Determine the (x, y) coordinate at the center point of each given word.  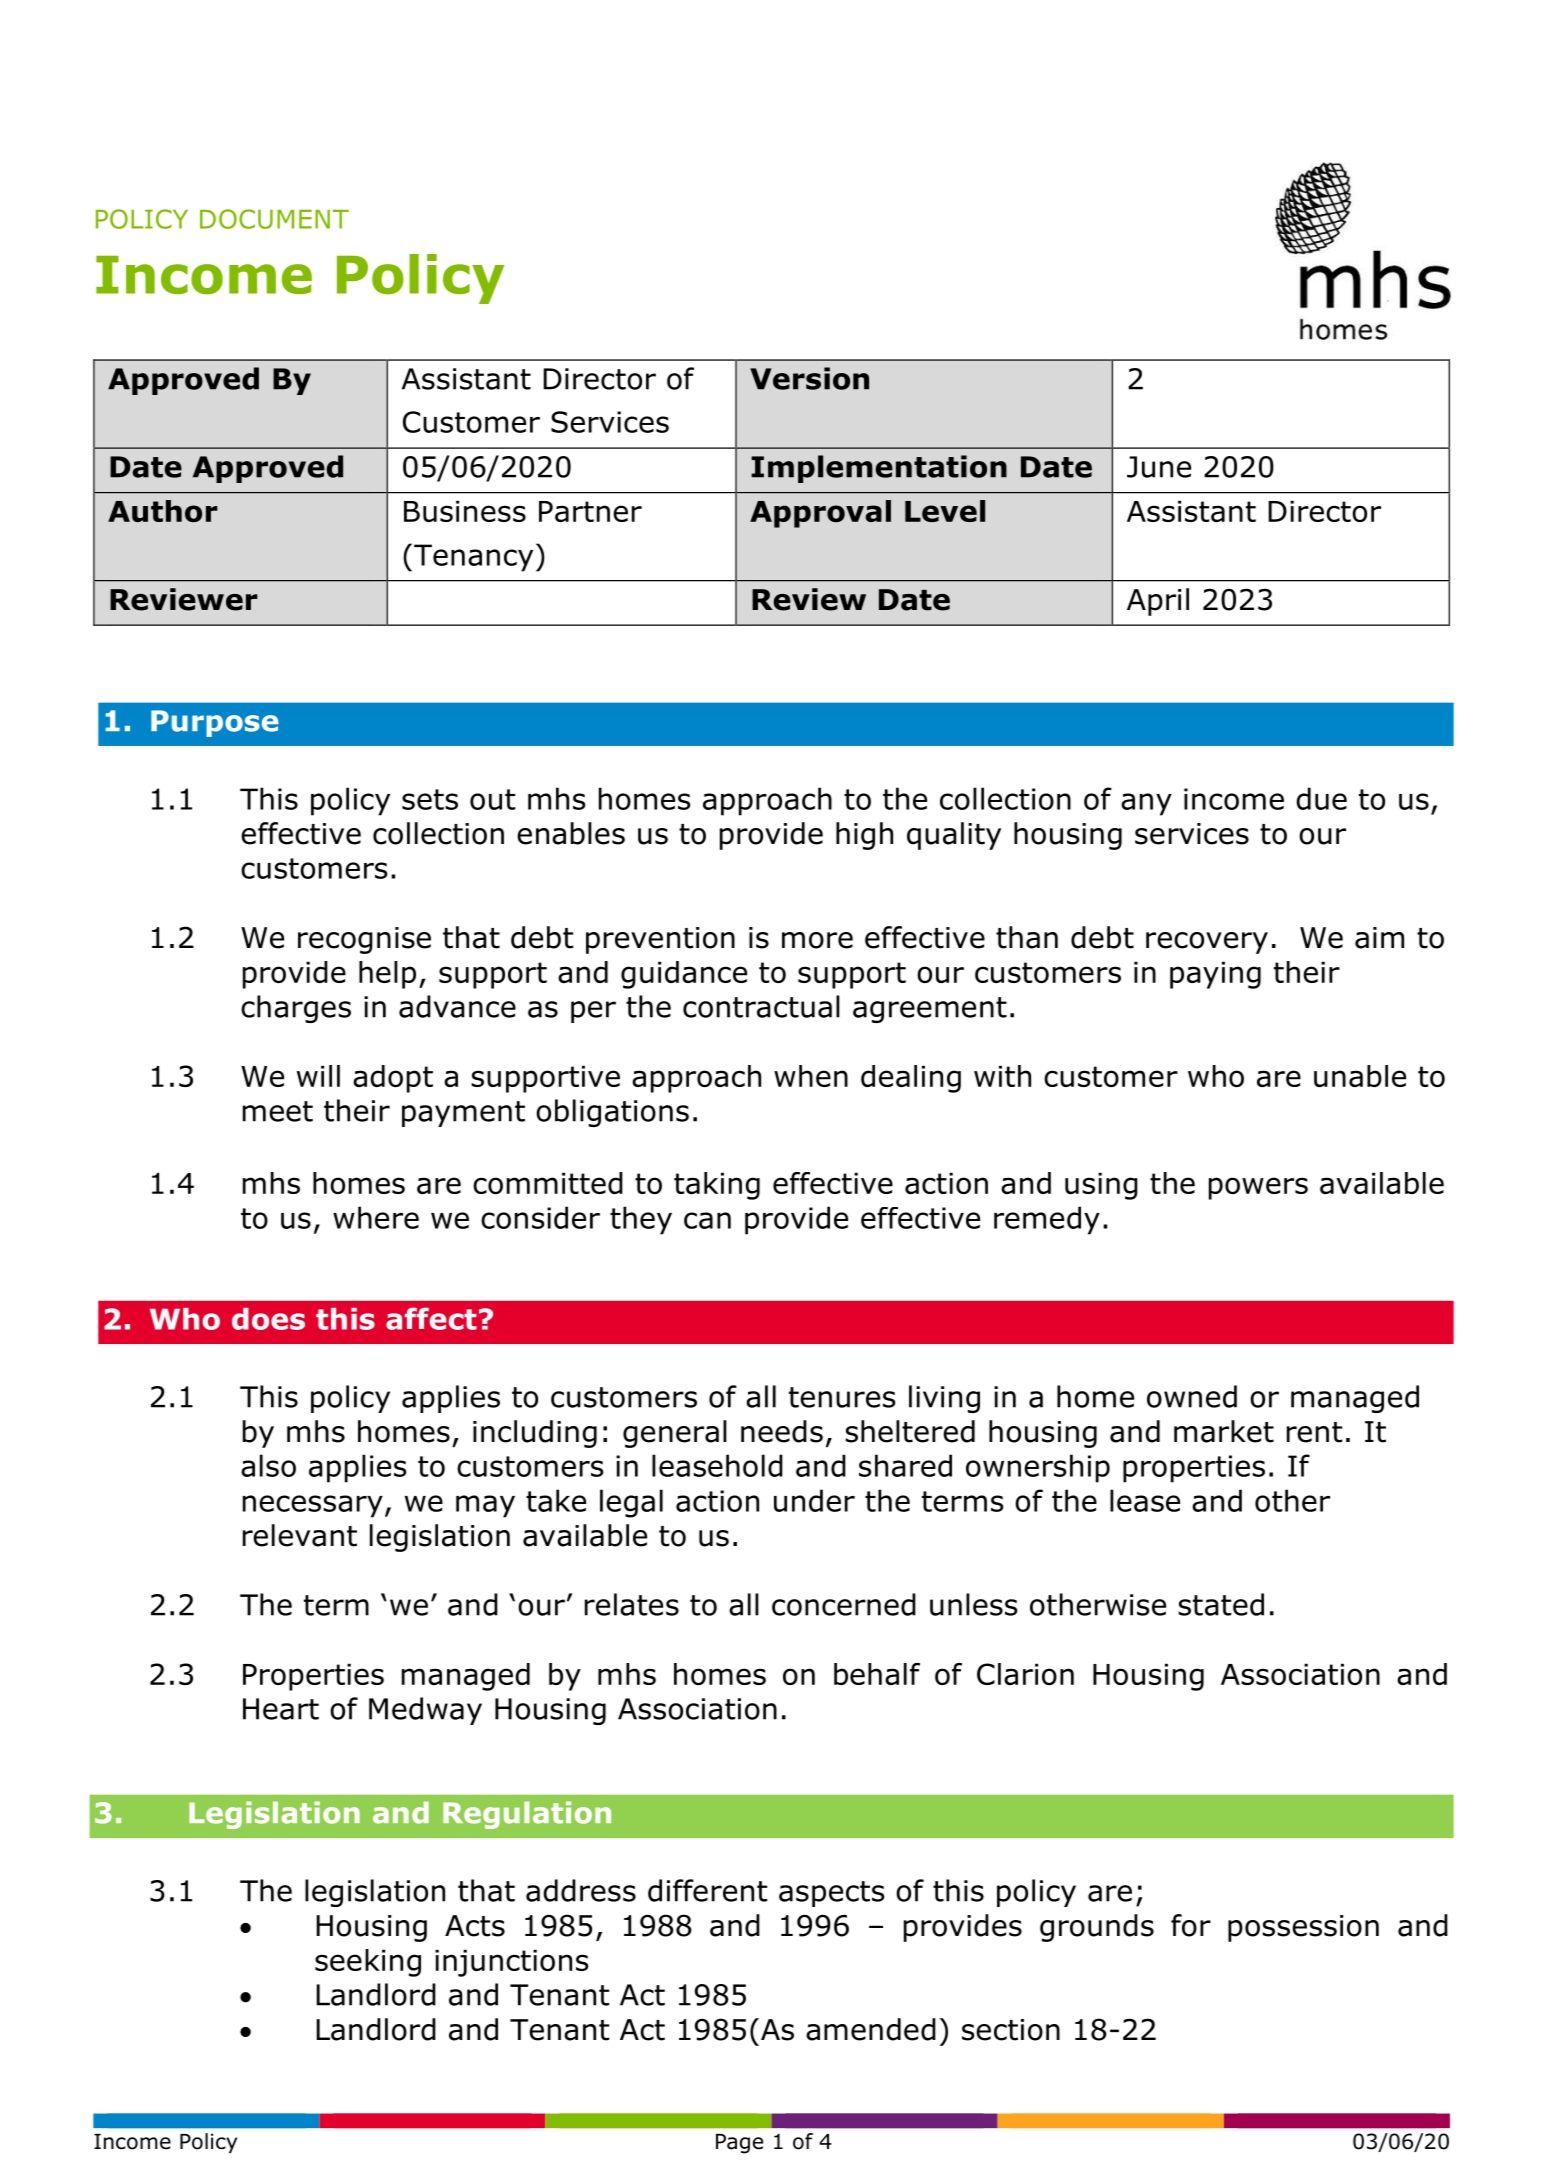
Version (809, 378)
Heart (281, 1709)
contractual (761, 1006)
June (1159, 467)
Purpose (214, 723)
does (268, 1319)
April (1158, 602)
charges (296, 1009)
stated (1221, 1604)
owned (1192, 1396)
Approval (820, 514)
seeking (368, 1963)
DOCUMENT (274, 219)
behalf (877, 1674)
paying (1215, 975)
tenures (842, 1397)
